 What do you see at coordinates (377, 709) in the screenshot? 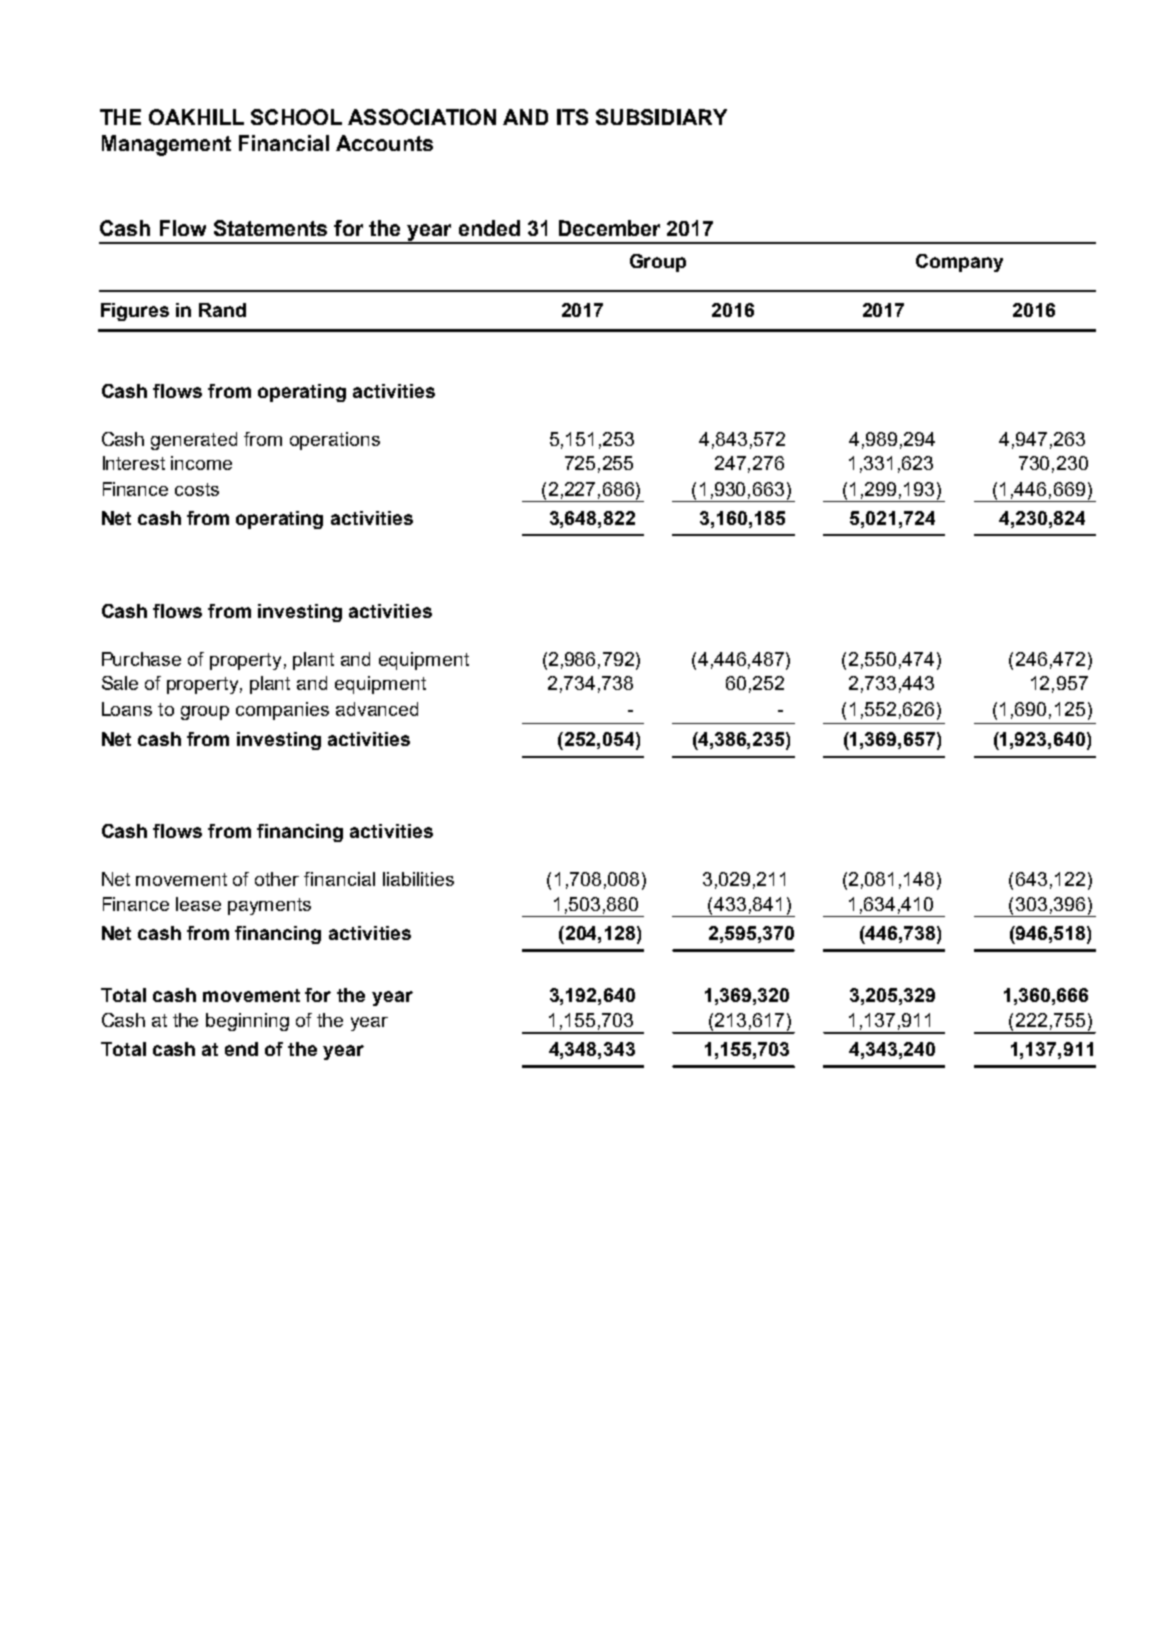
I see `advanced` at bounding box center [377, 709].
